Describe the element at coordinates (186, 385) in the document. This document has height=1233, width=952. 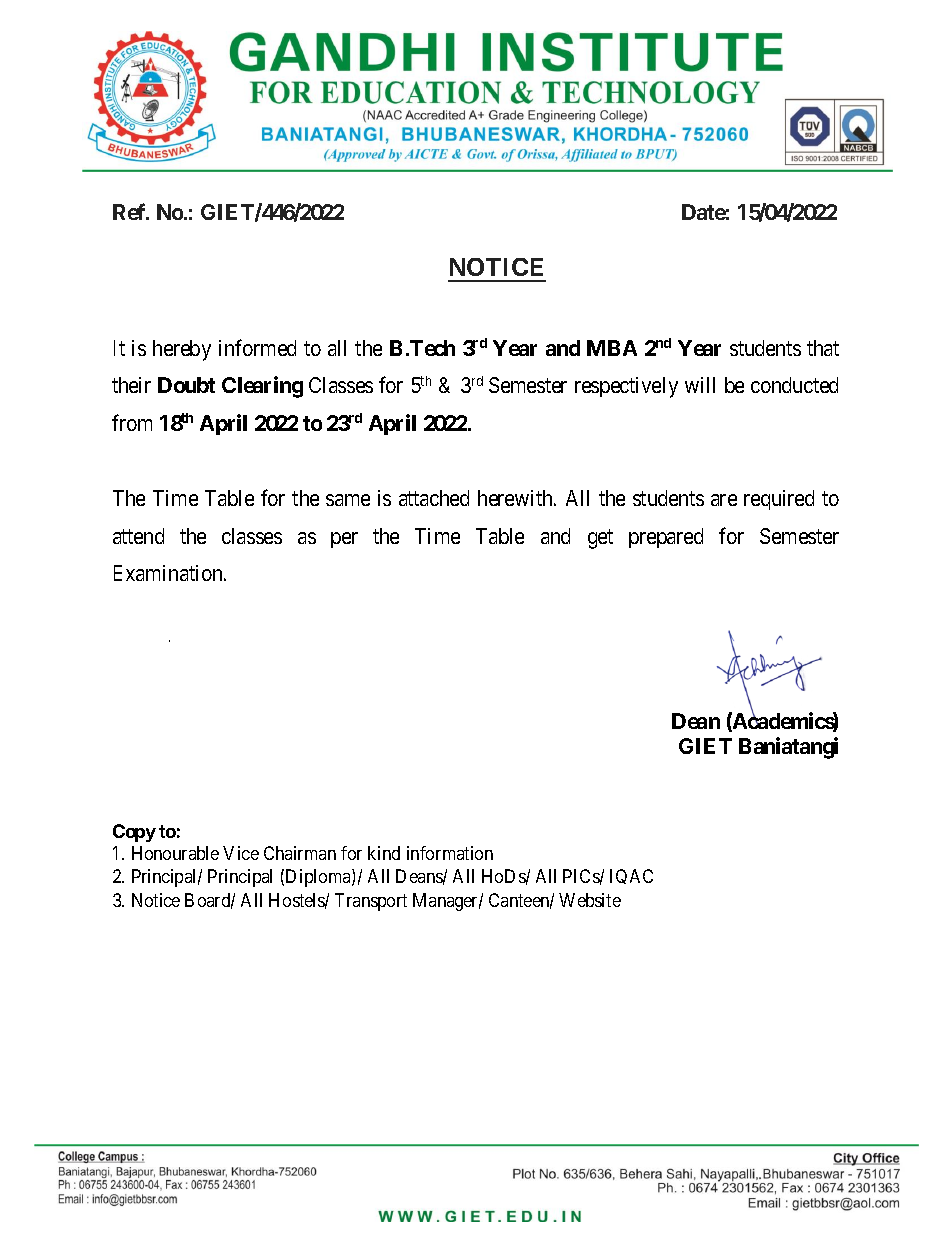
I see `Doubt` at that location.
